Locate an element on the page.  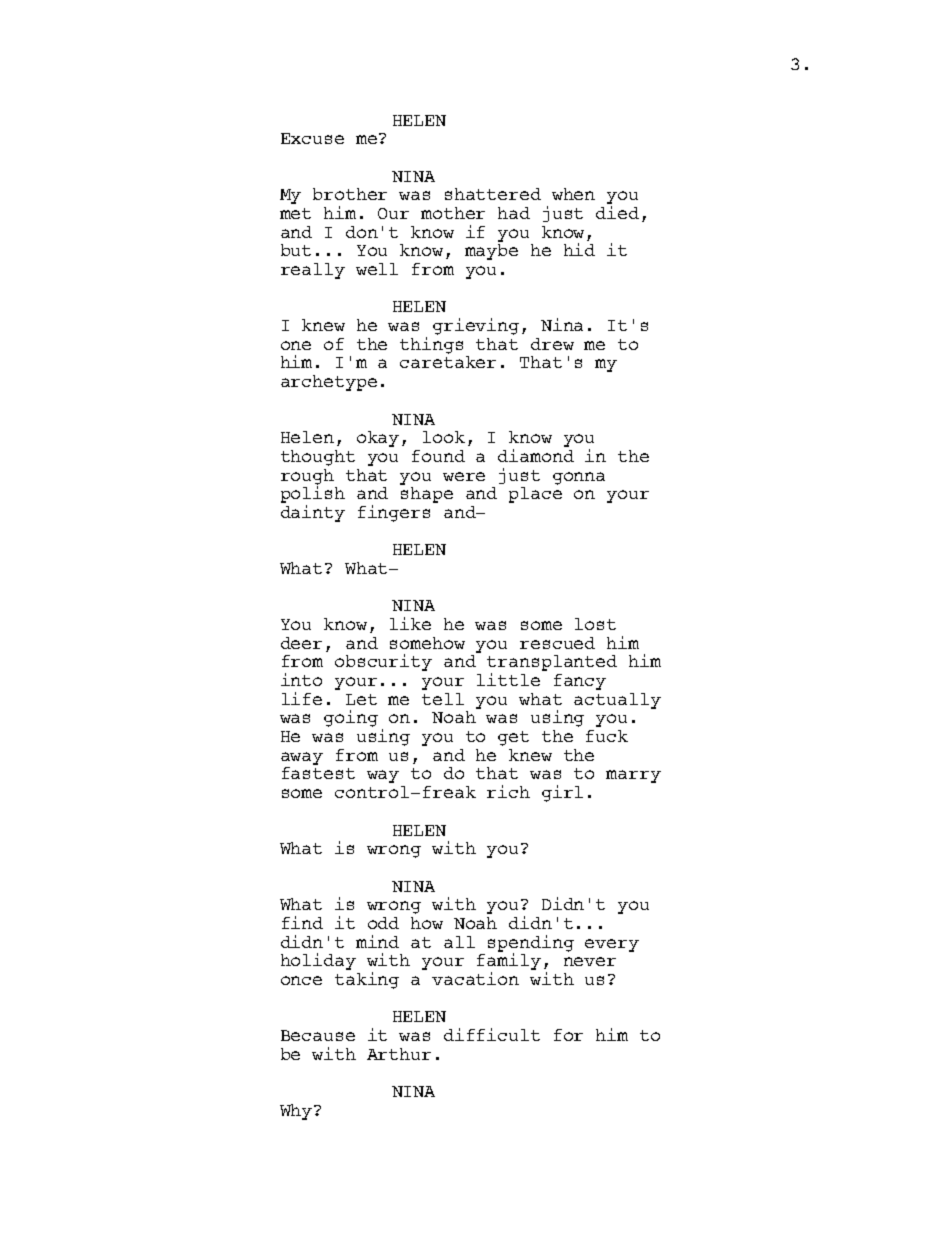
fastest is located at coordinates (318, 773).
